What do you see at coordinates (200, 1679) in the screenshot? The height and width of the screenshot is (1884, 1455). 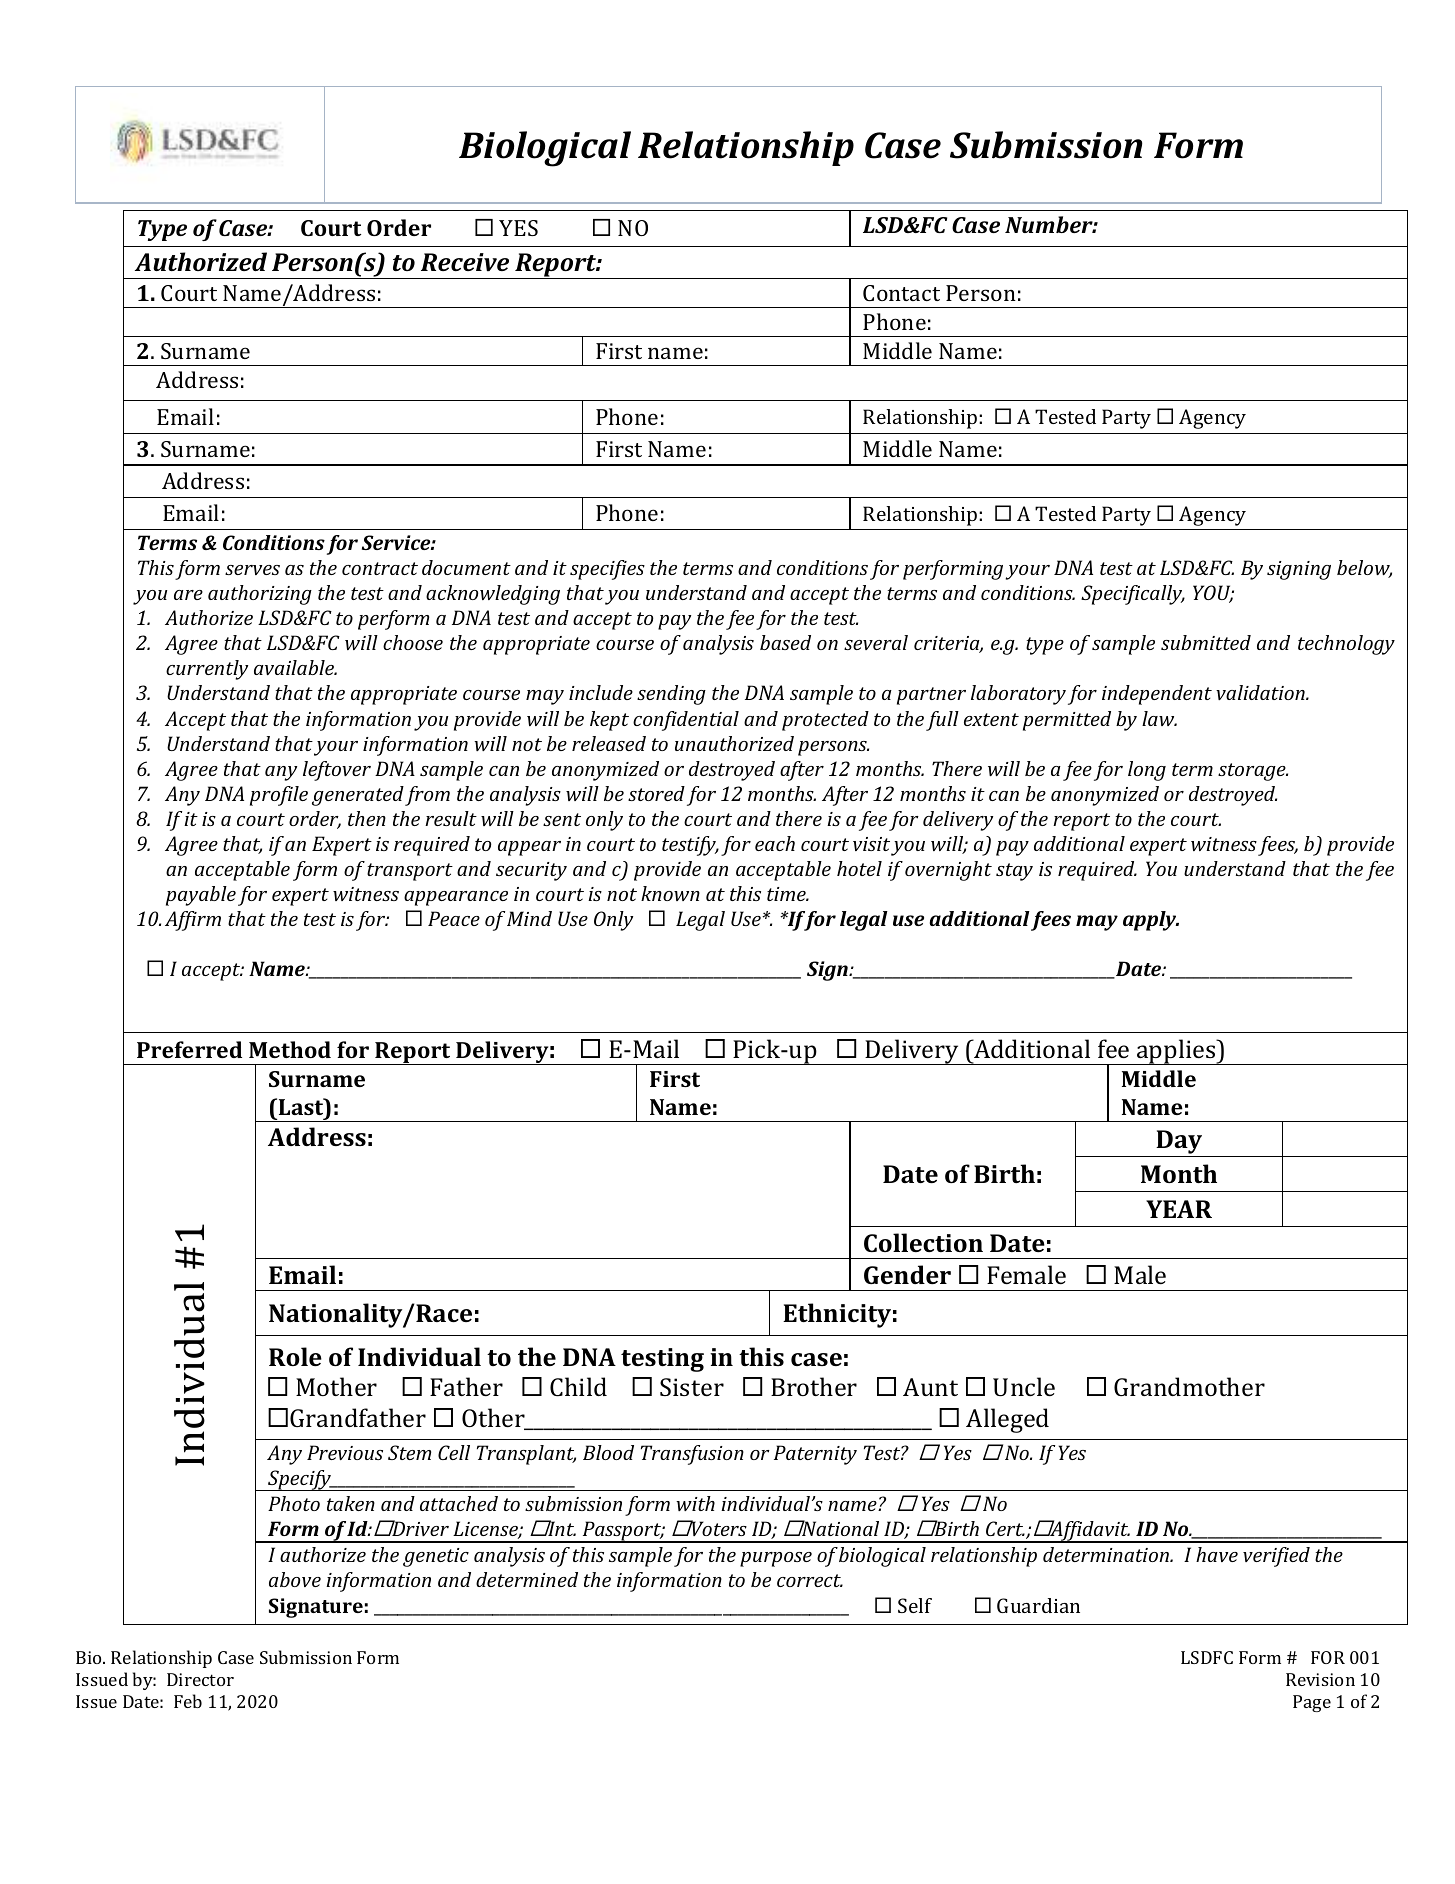 I see `Director` at bounding box center [200, 1679].
